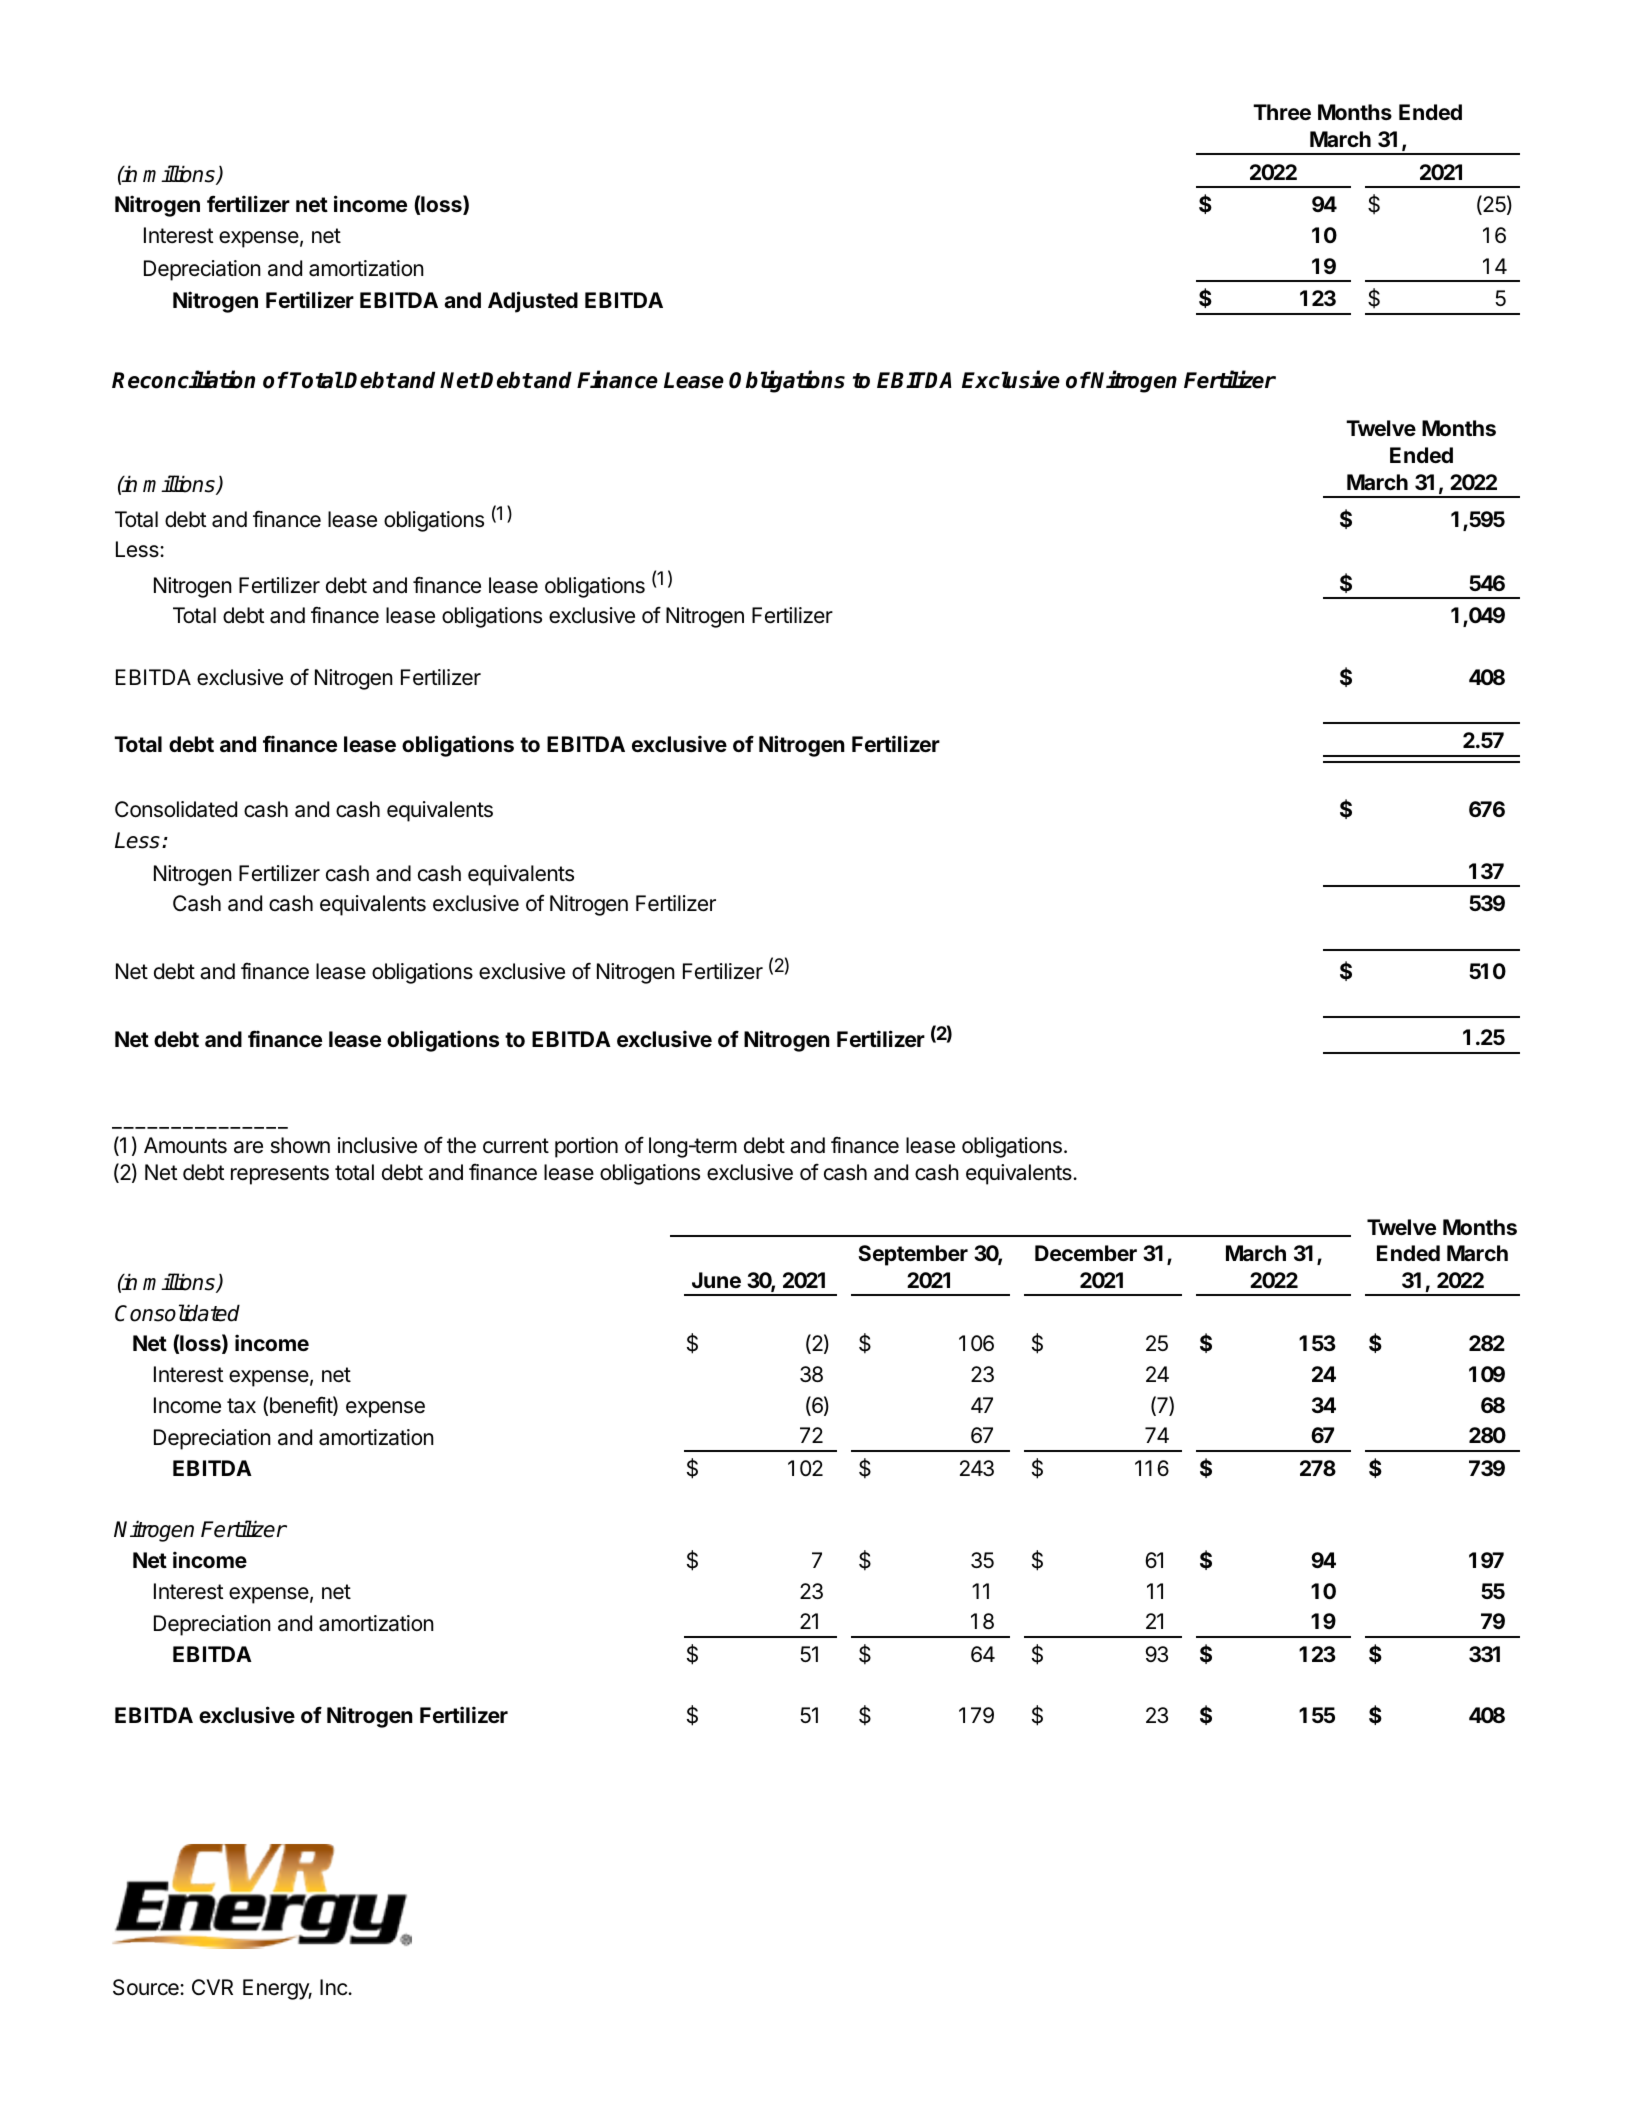 The image size is (1632, 2112). What do you see at coordinates (248, 1147) in the document?
I see `are` at bounding box center [248, 1147].
